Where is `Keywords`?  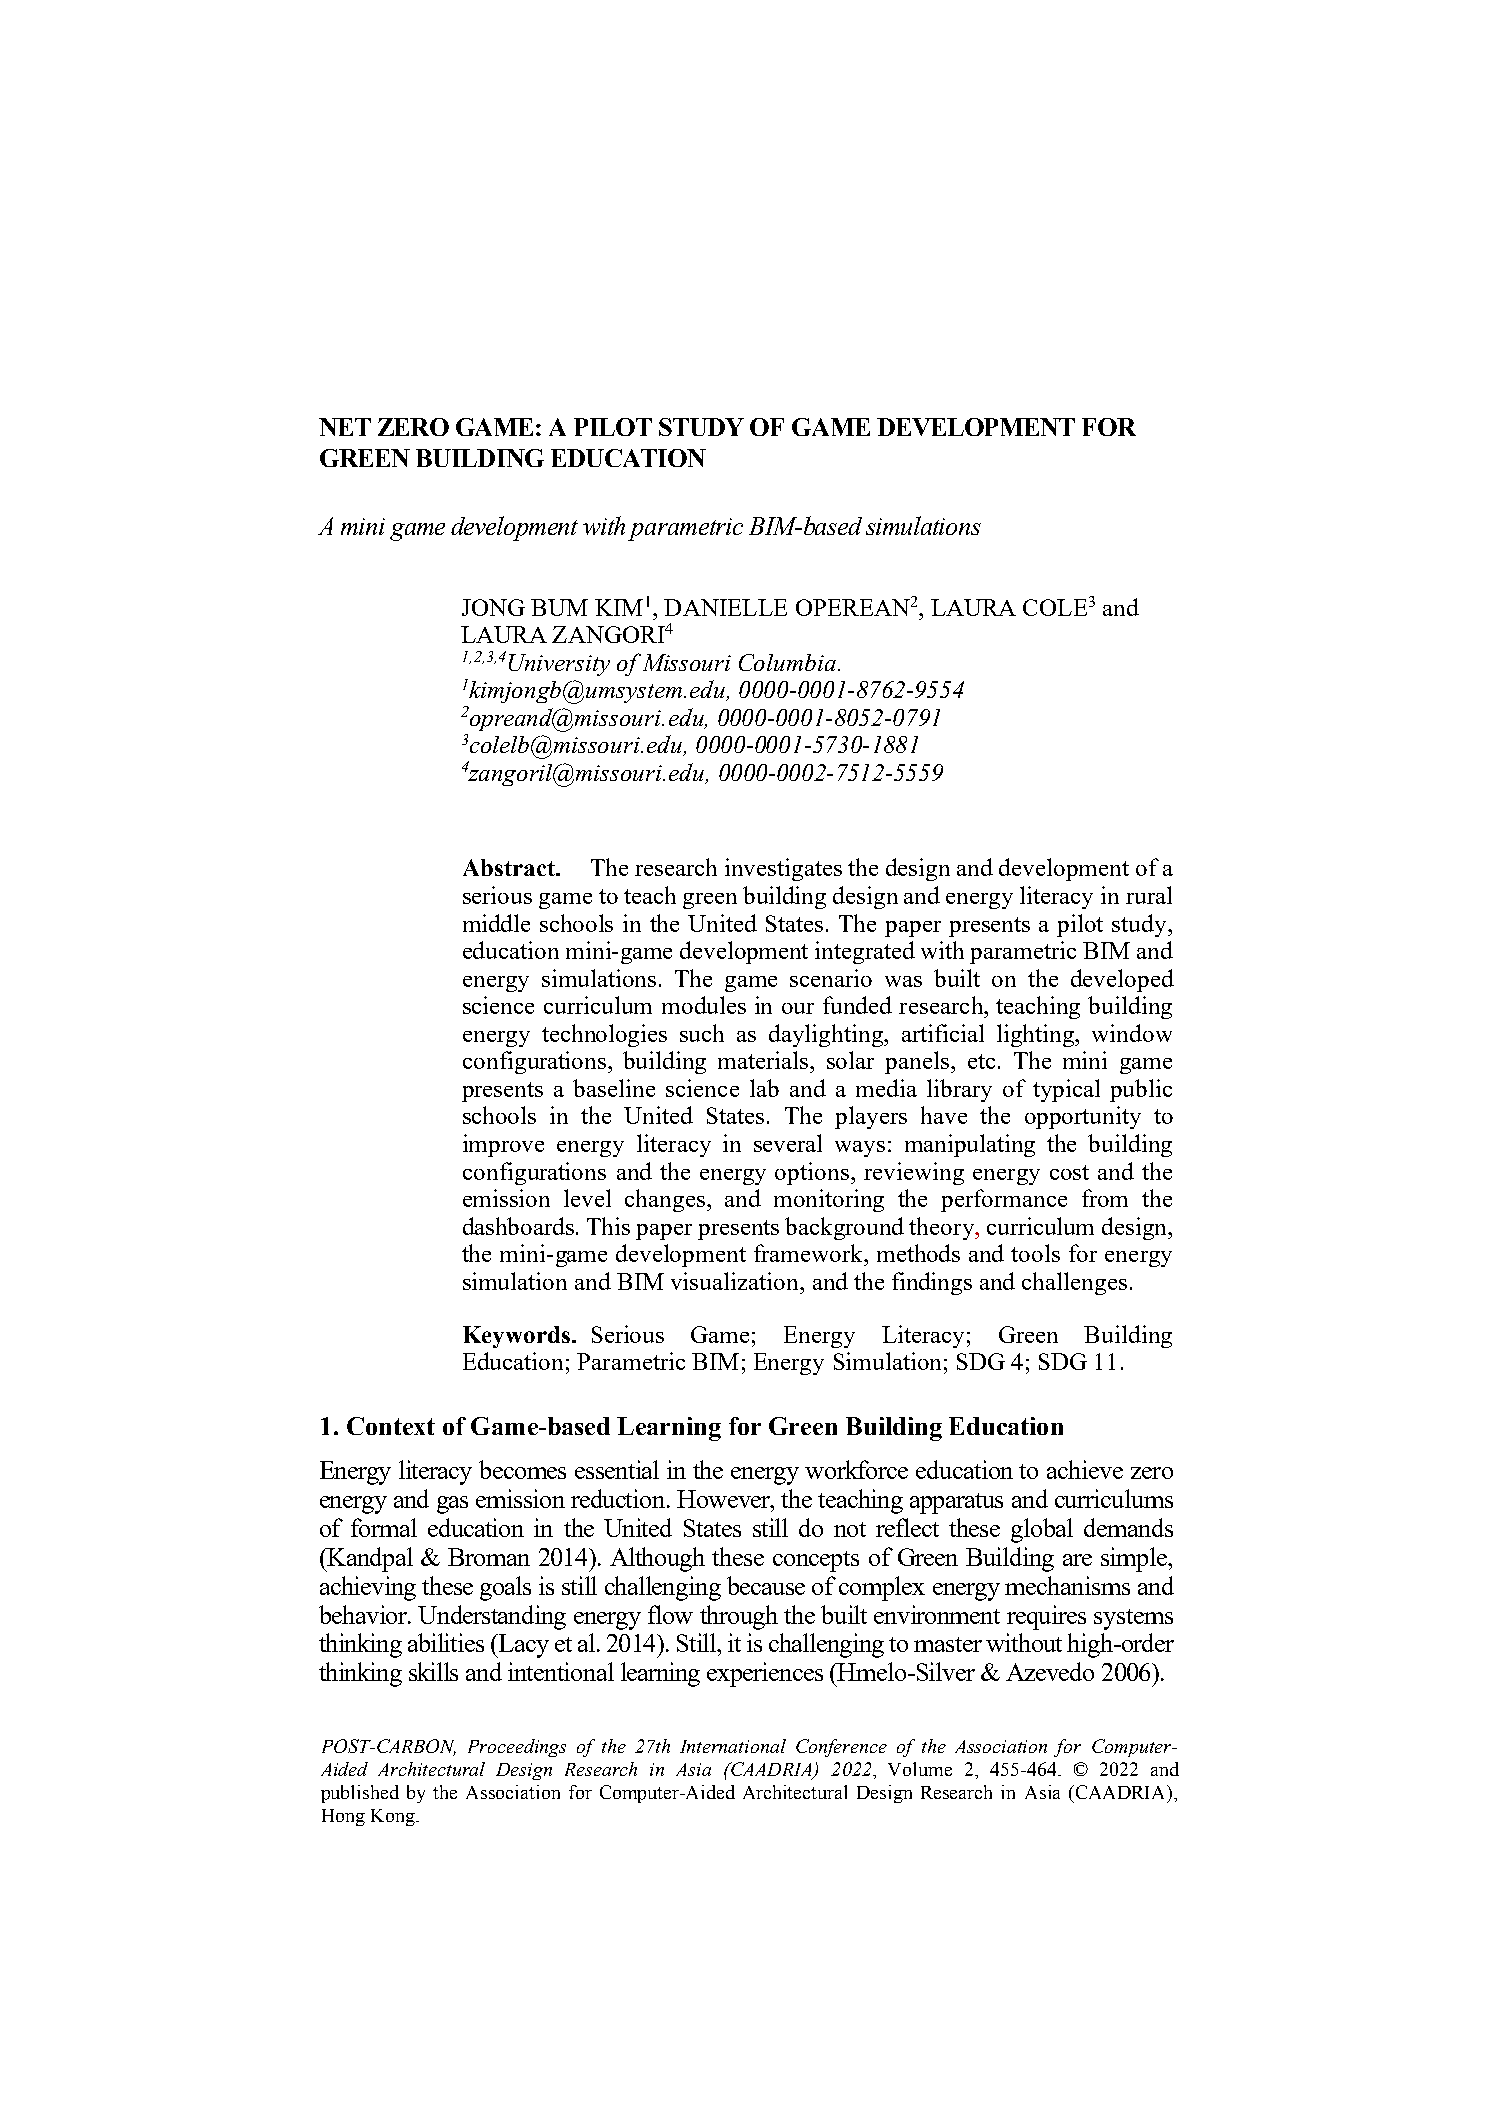
Keywords is located at coordinates (518, 1337).
